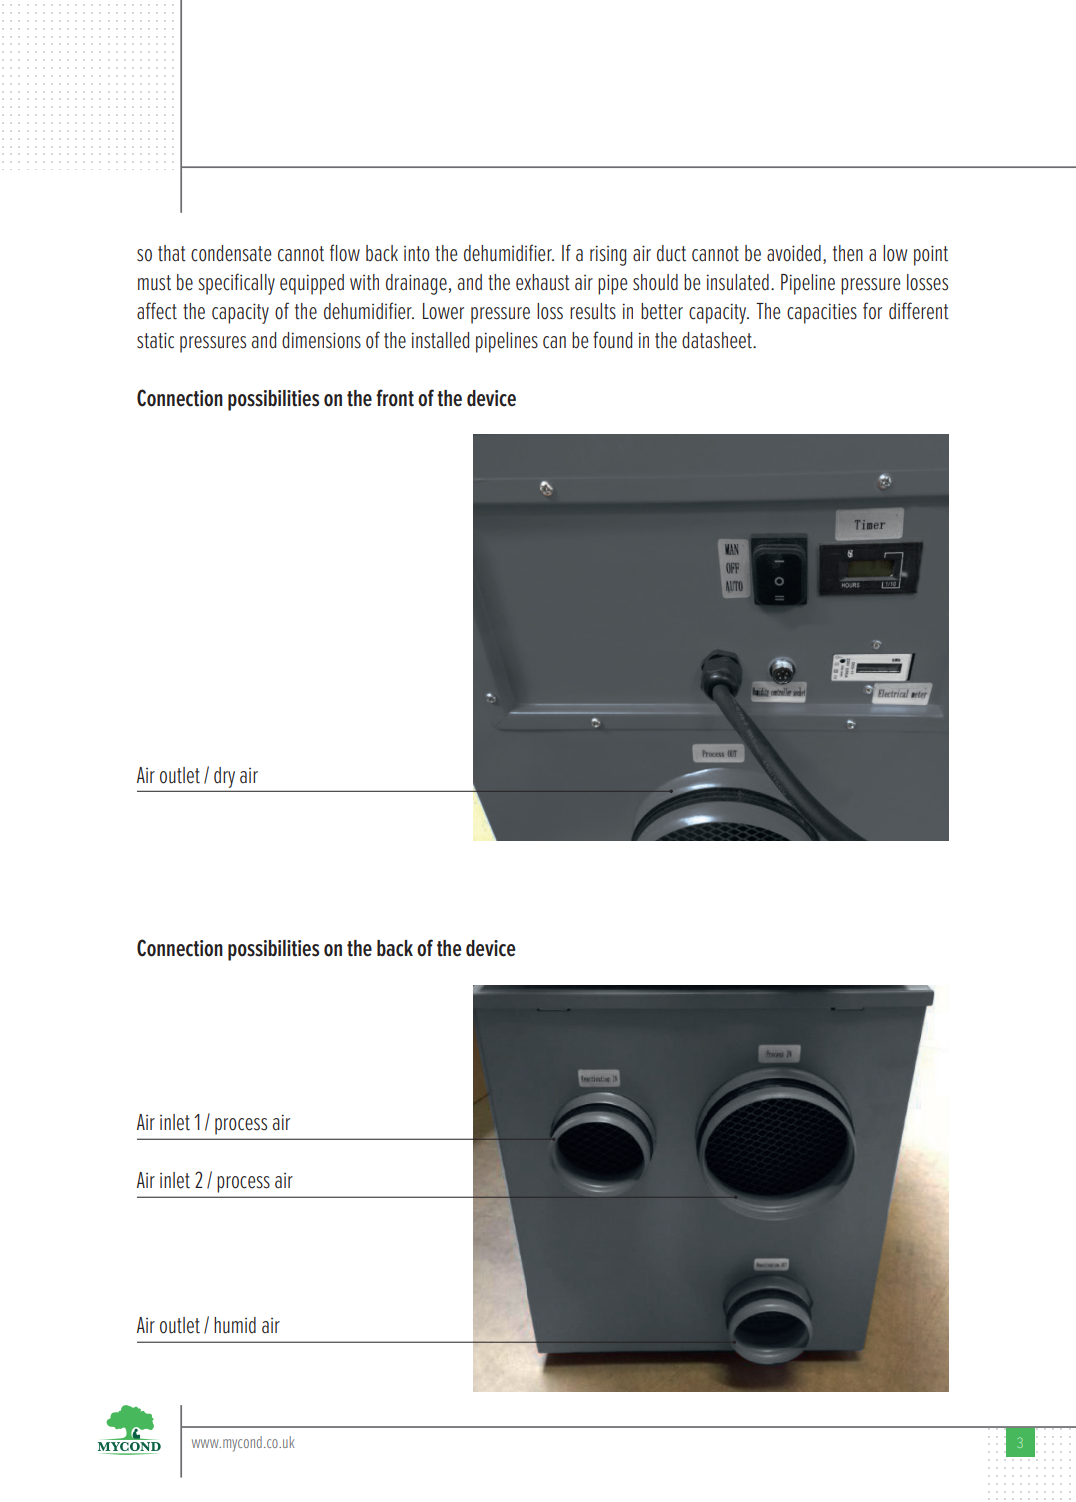 This screenshot has height=1502, width=1076. What do you see at coordinates (395, 398) in the screenshot?
I see `front` at bounding box center [395, 398].
